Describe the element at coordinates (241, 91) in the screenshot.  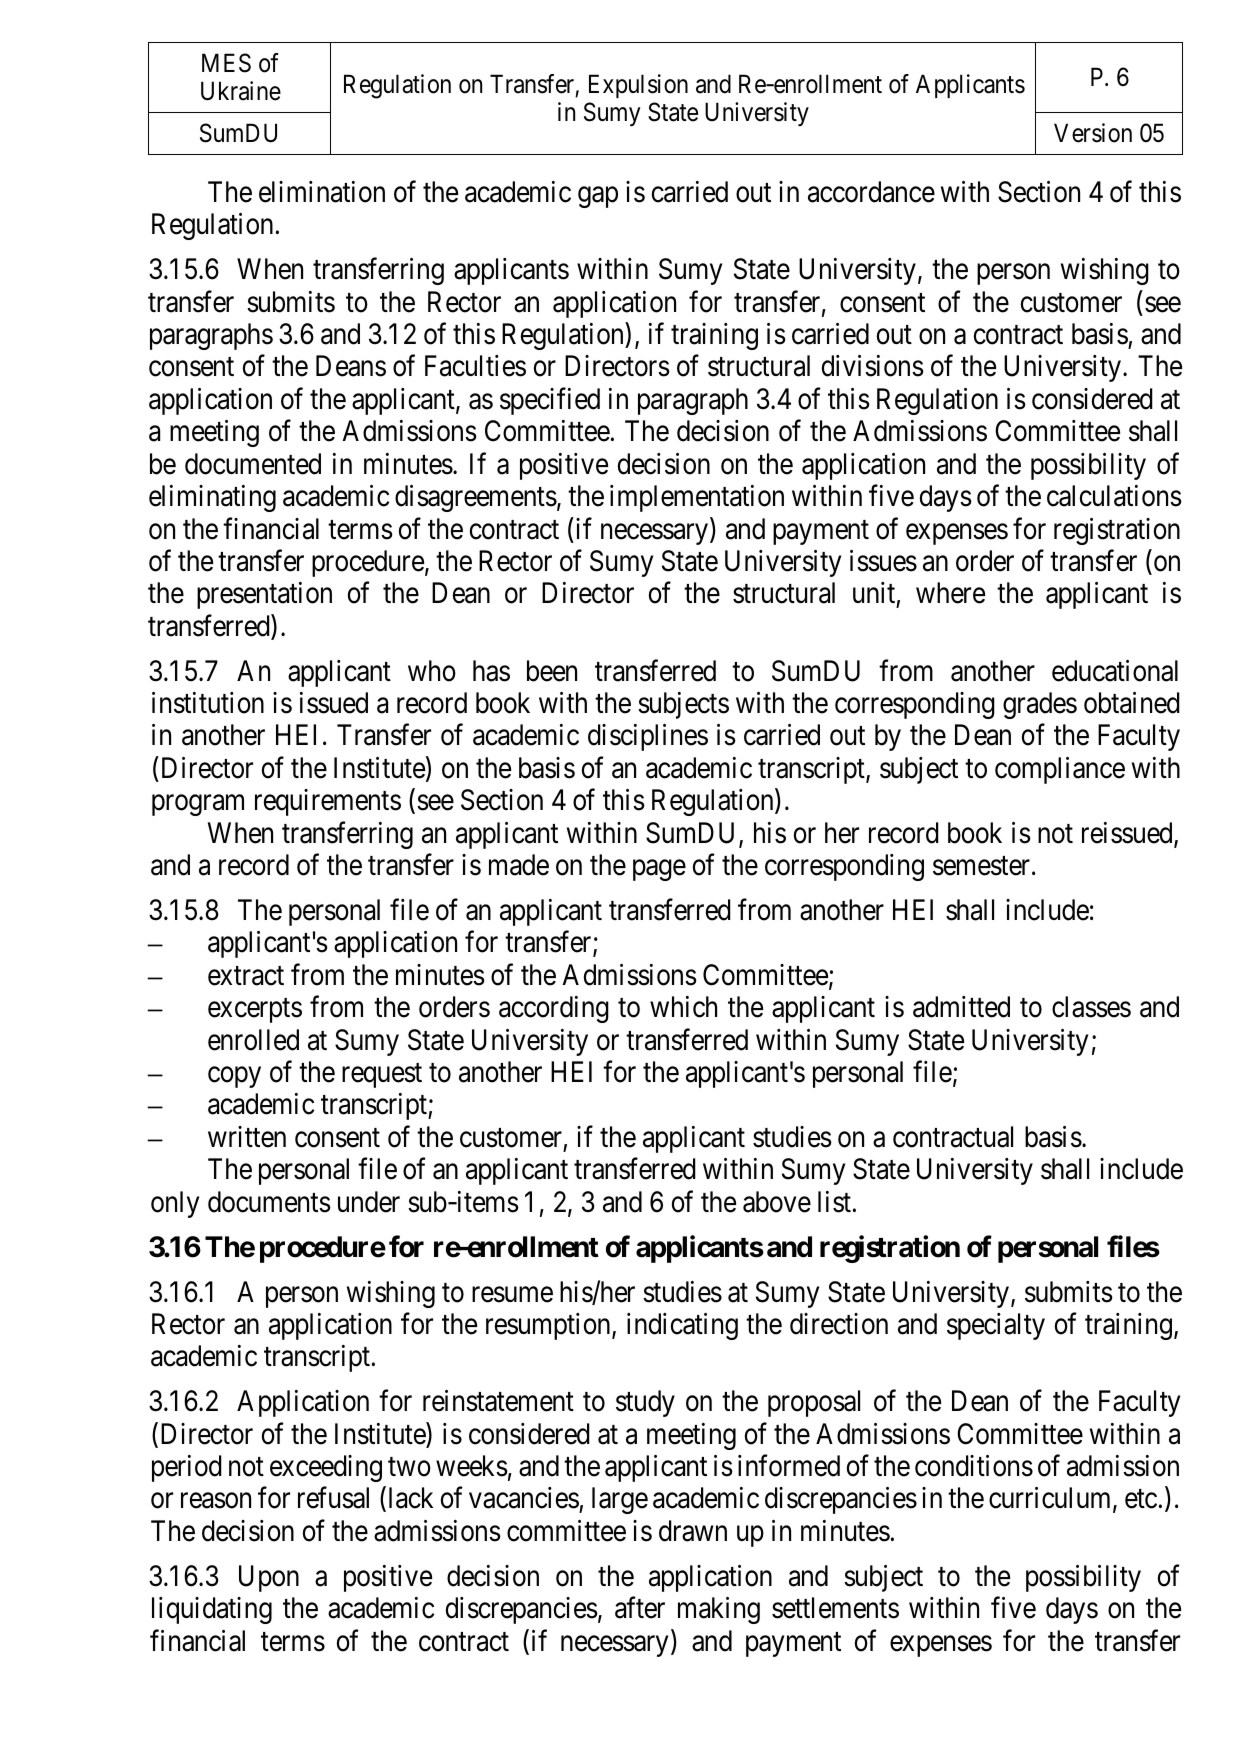
I see `Ukraine` at that location.
